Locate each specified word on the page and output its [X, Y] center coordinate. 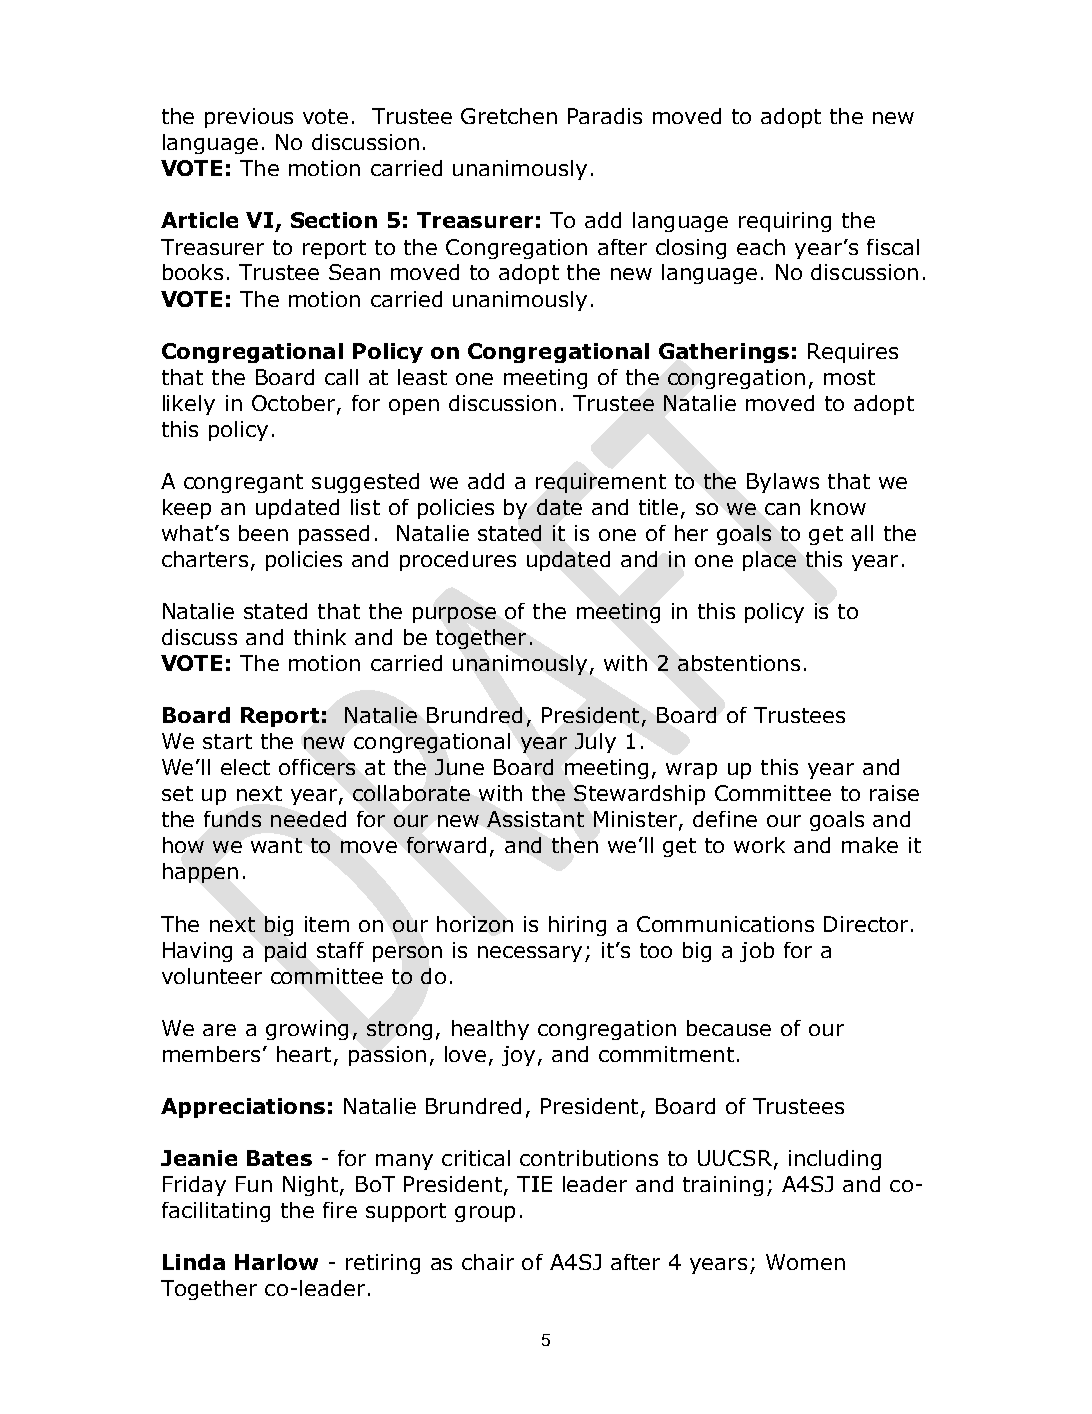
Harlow [276, 1262]
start [227, 741]
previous [249, 118]
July [595, 743]
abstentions [739, 663]
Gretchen [509, 116]
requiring [785, 222]
